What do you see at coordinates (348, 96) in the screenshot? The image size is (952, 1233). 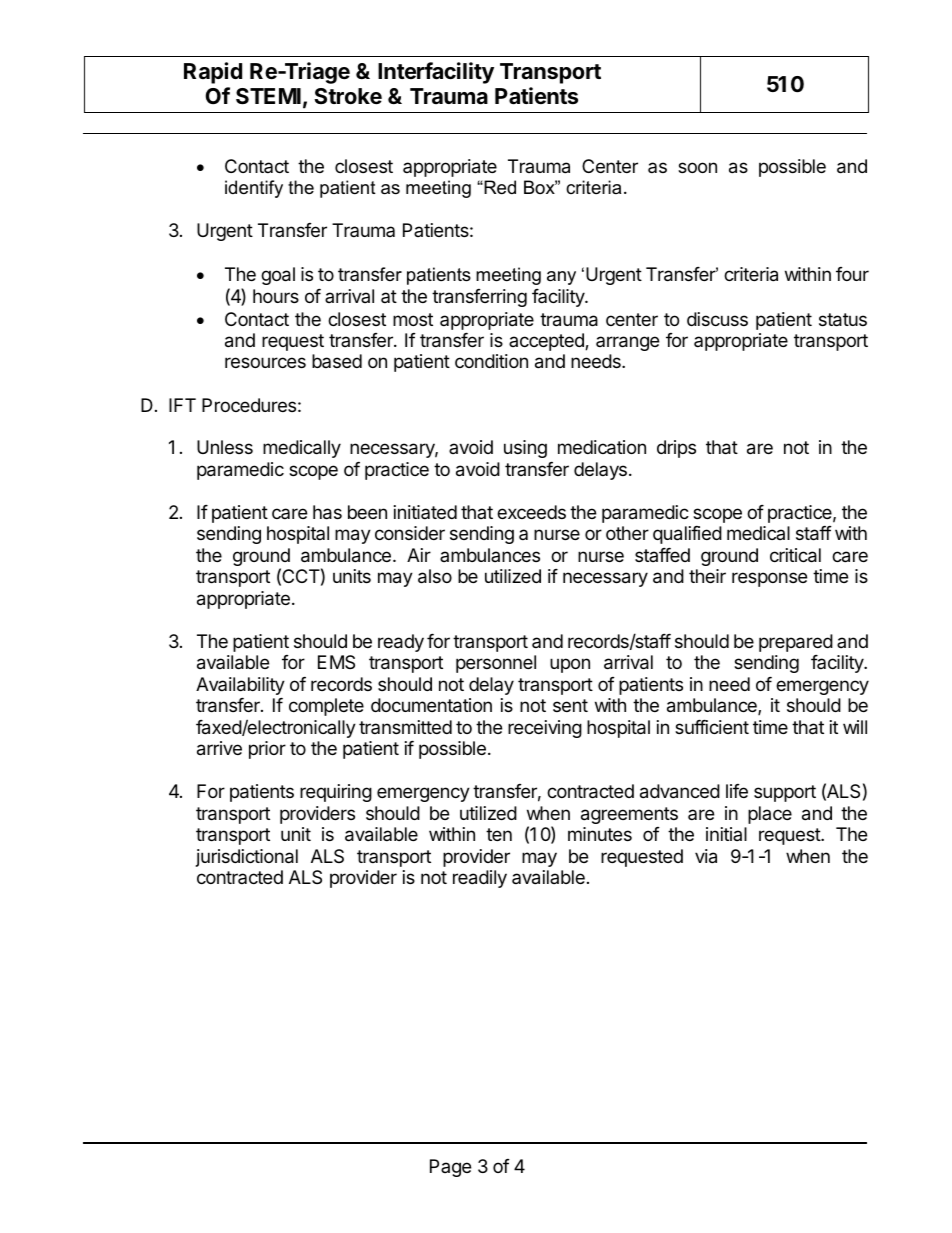 I see `Stroke` at bounding box center [348, 96].
